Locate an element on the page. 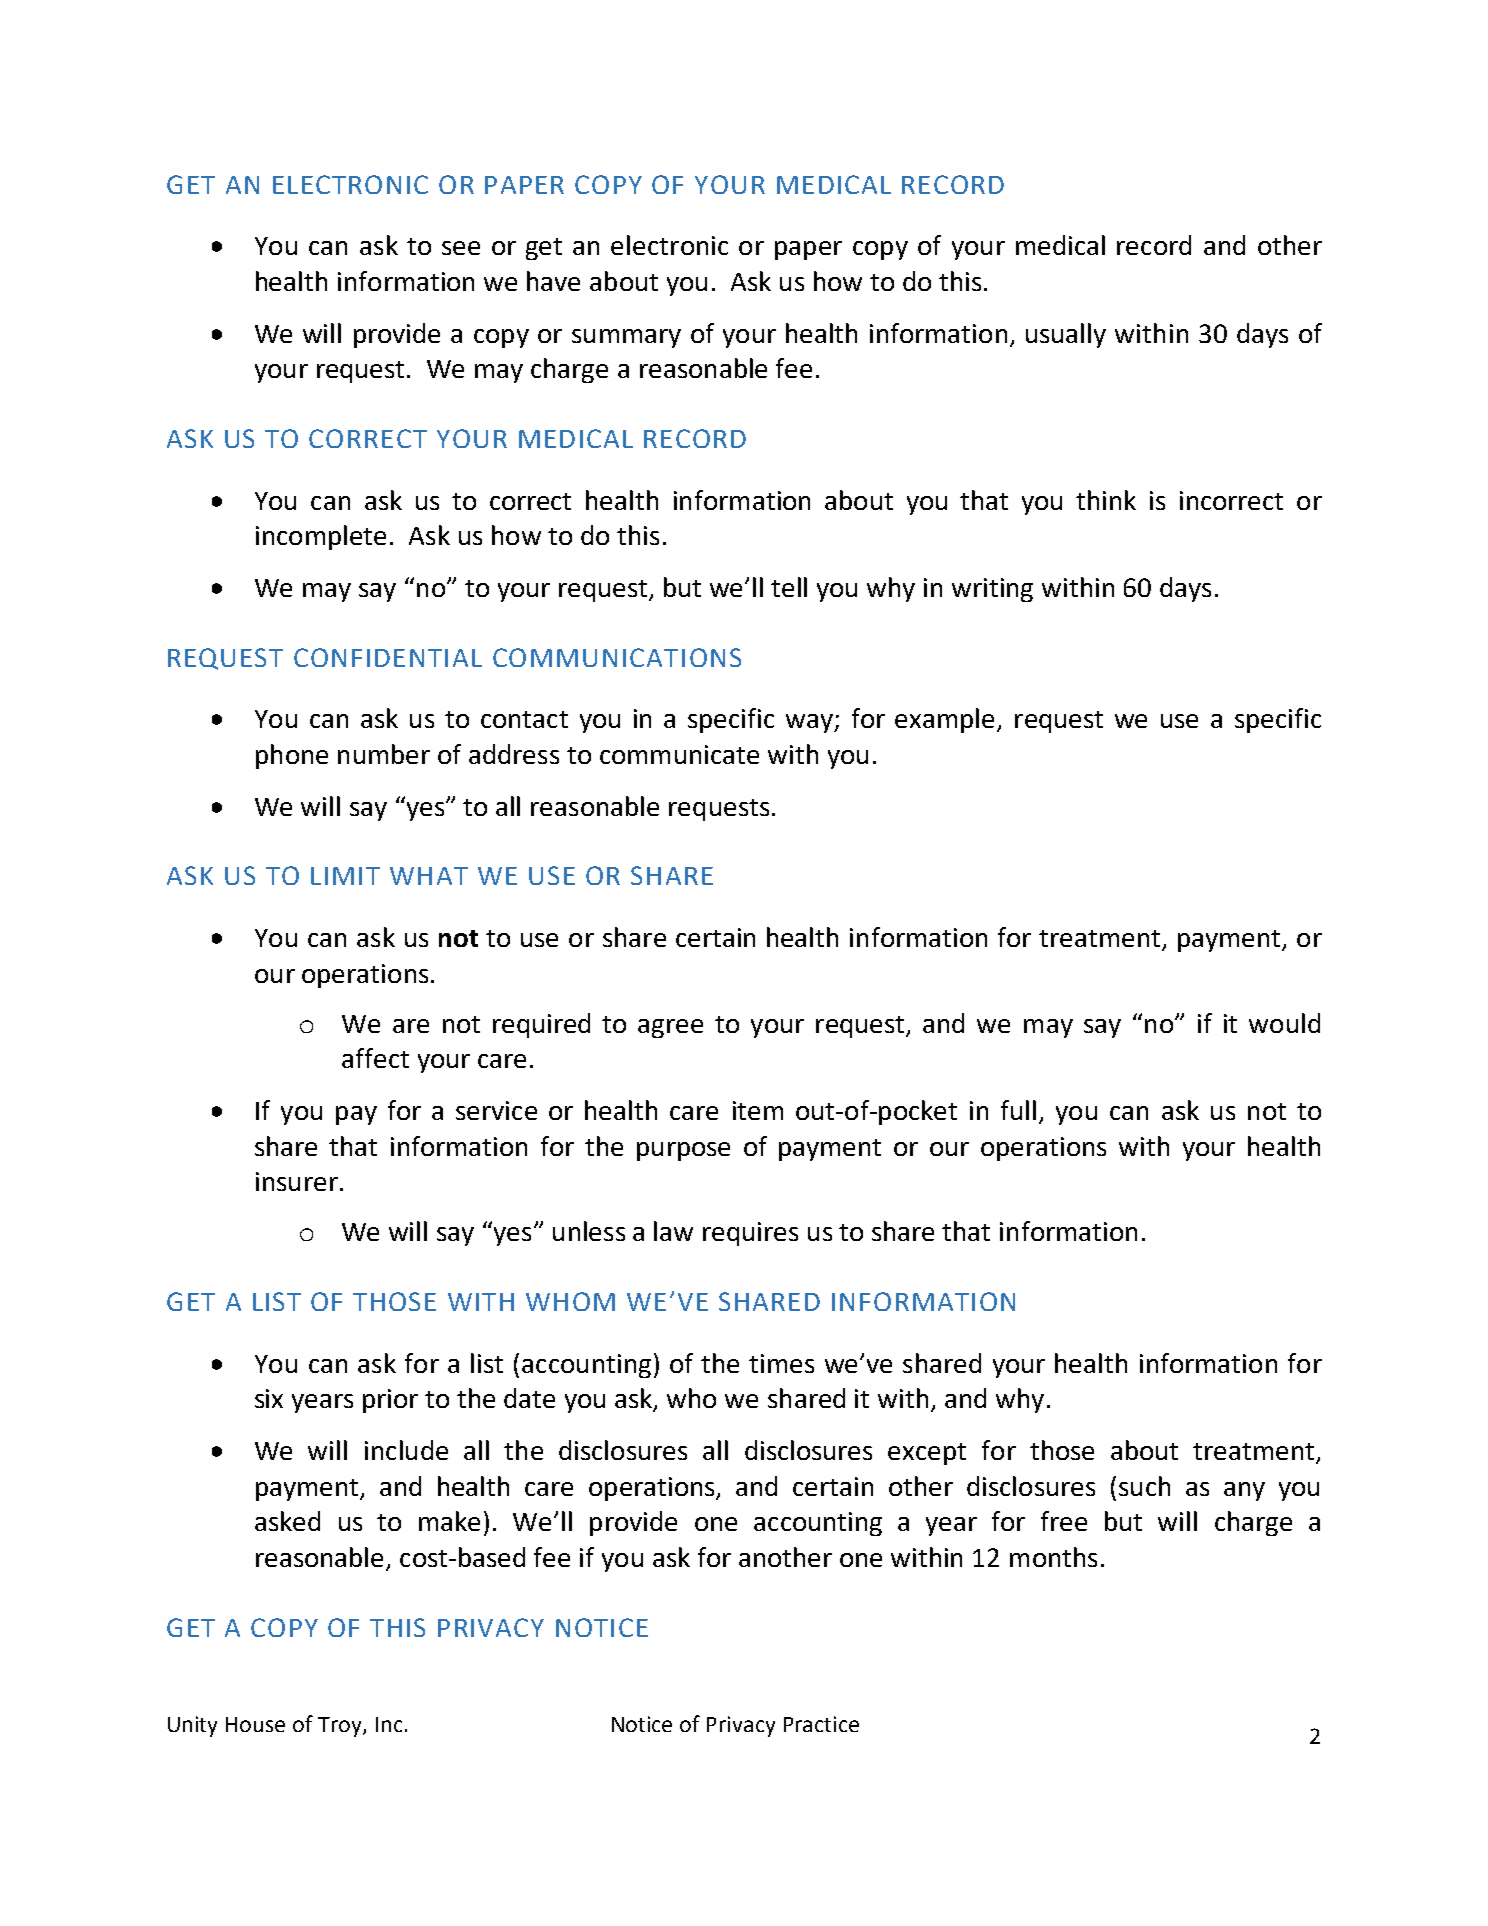  agree is located at coordinates (670, 1028).
